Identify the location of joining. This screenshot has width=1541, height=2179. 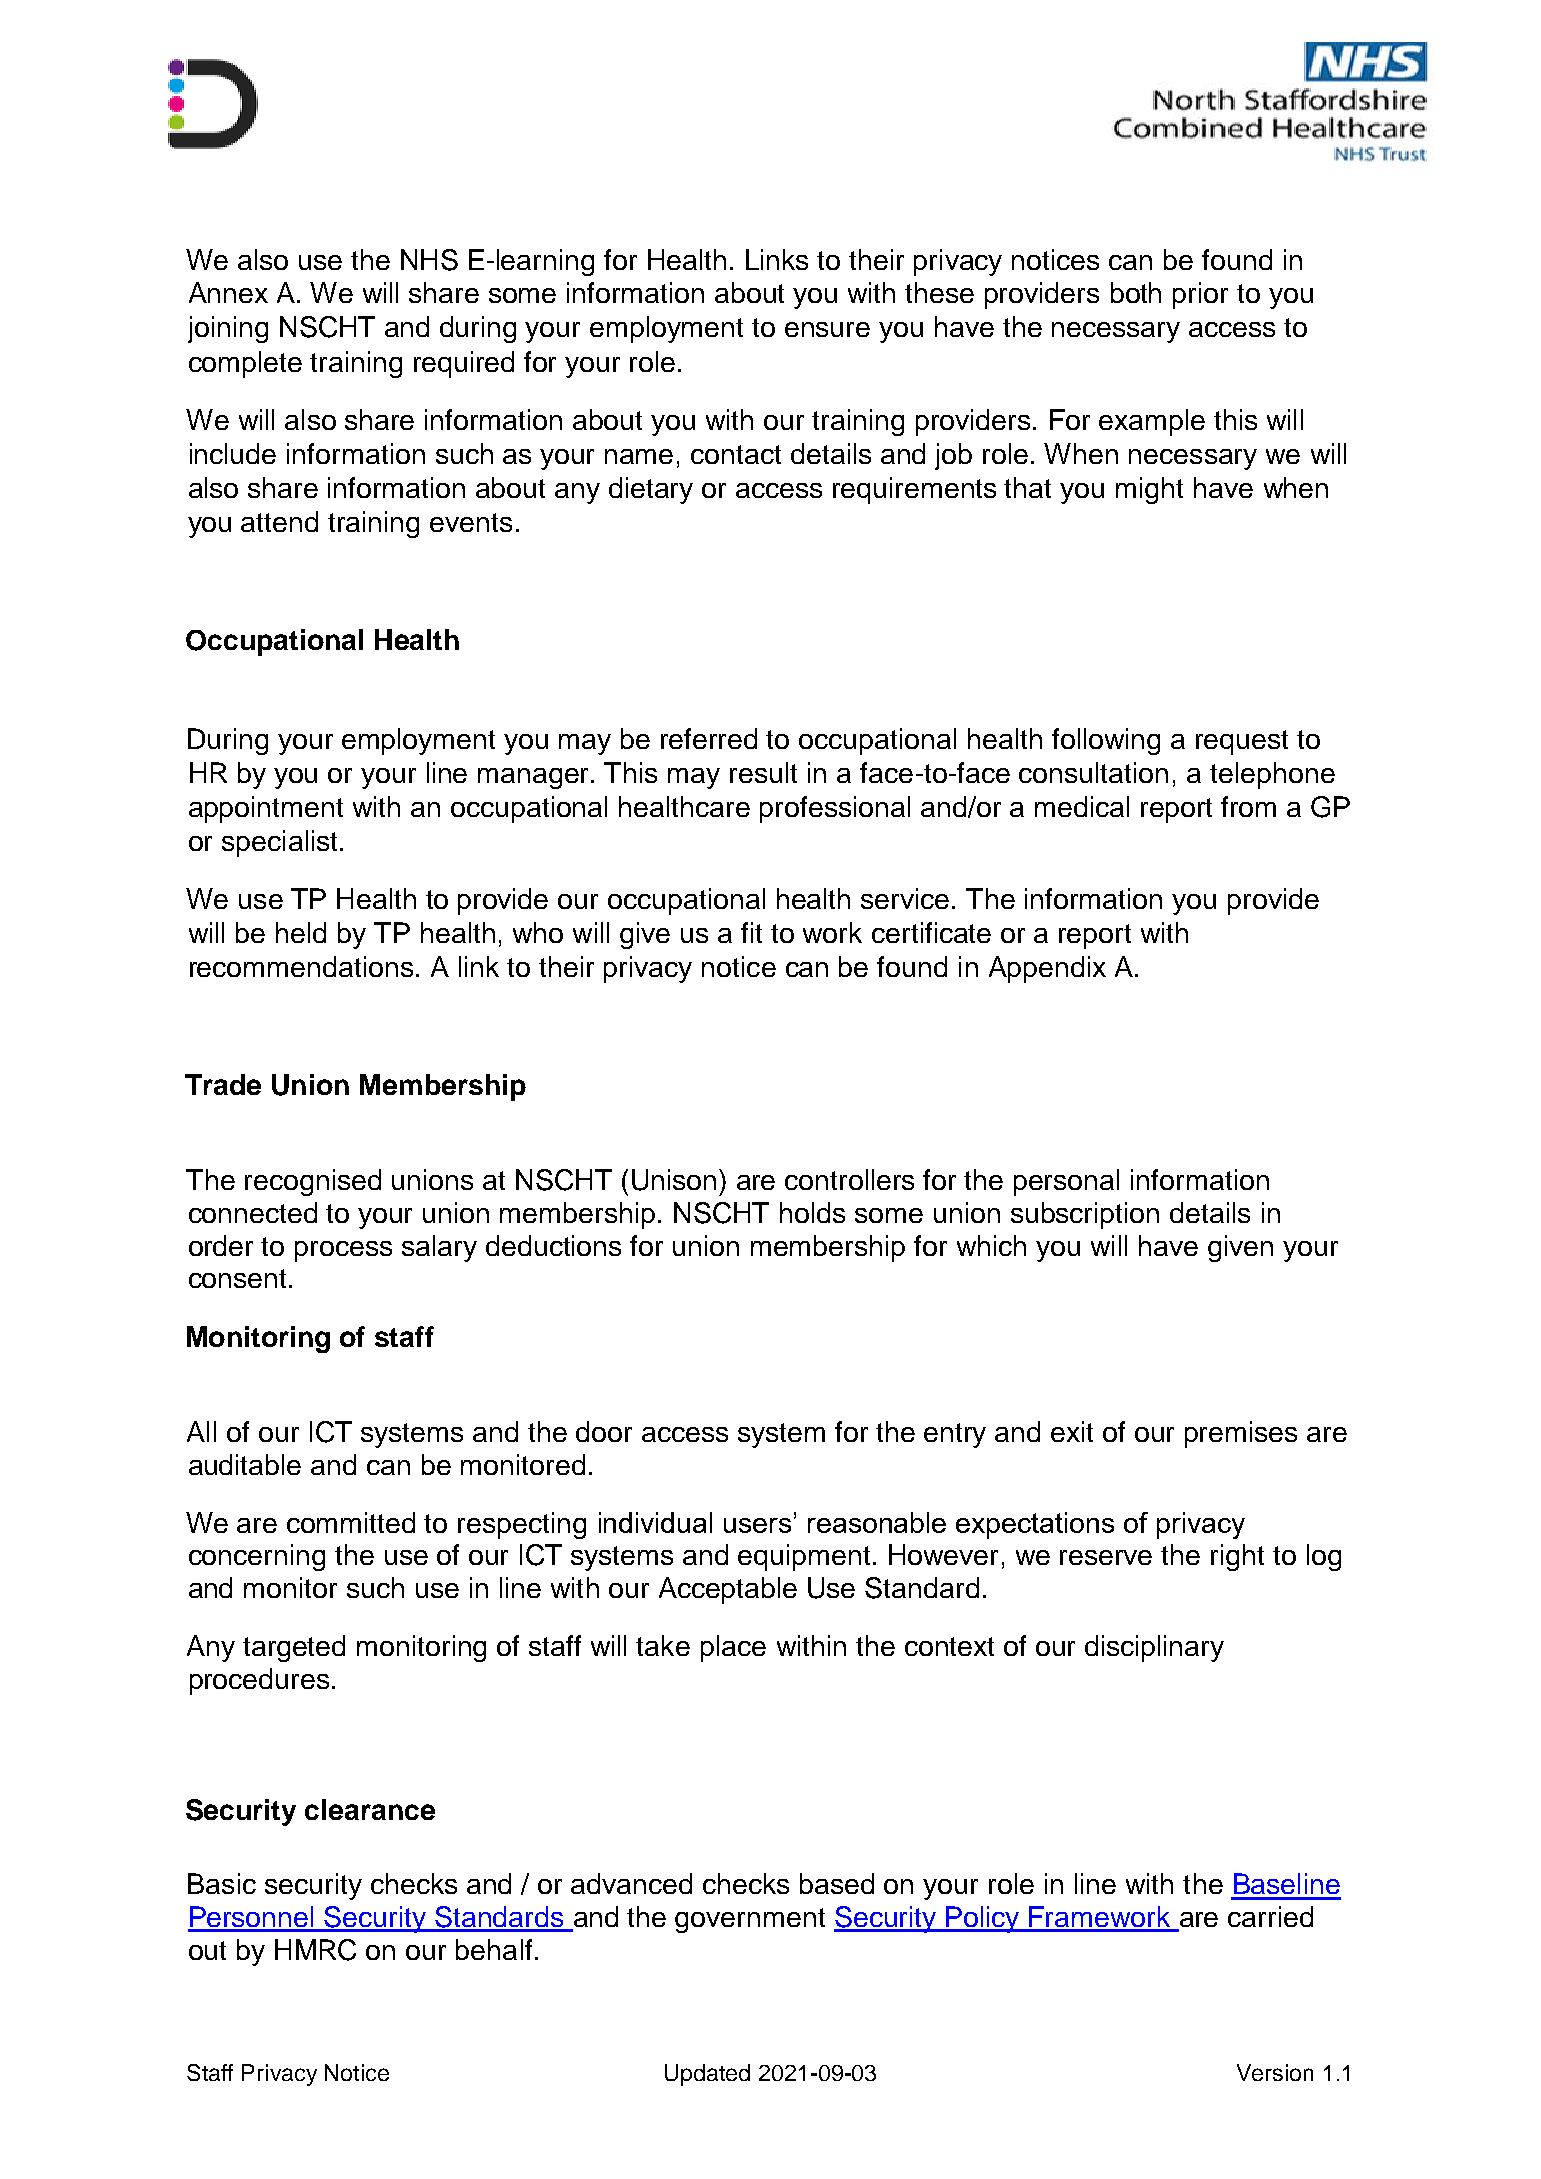
(228, 329).
